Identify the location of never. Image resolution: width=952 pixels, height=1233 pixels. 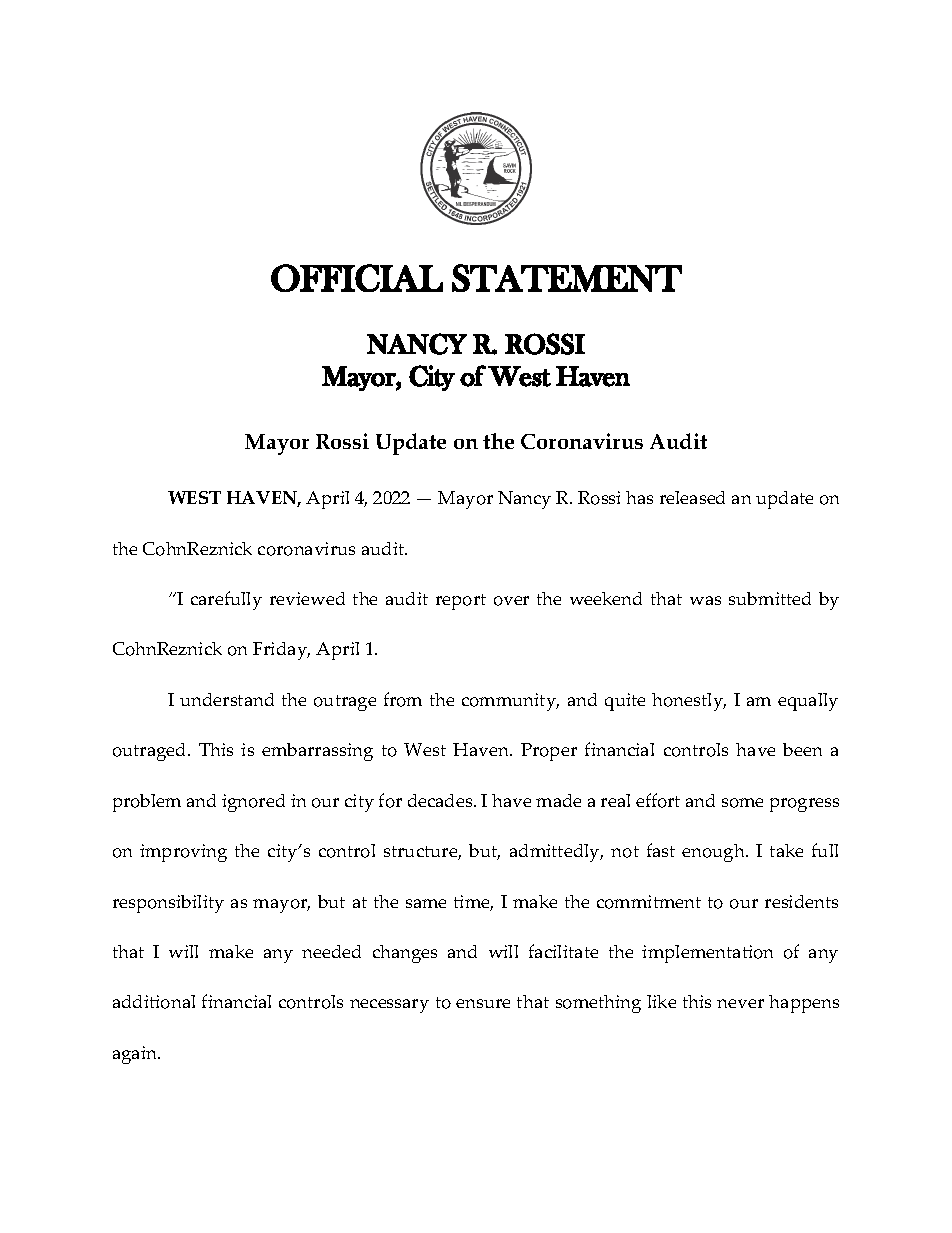
(740, 1003).
